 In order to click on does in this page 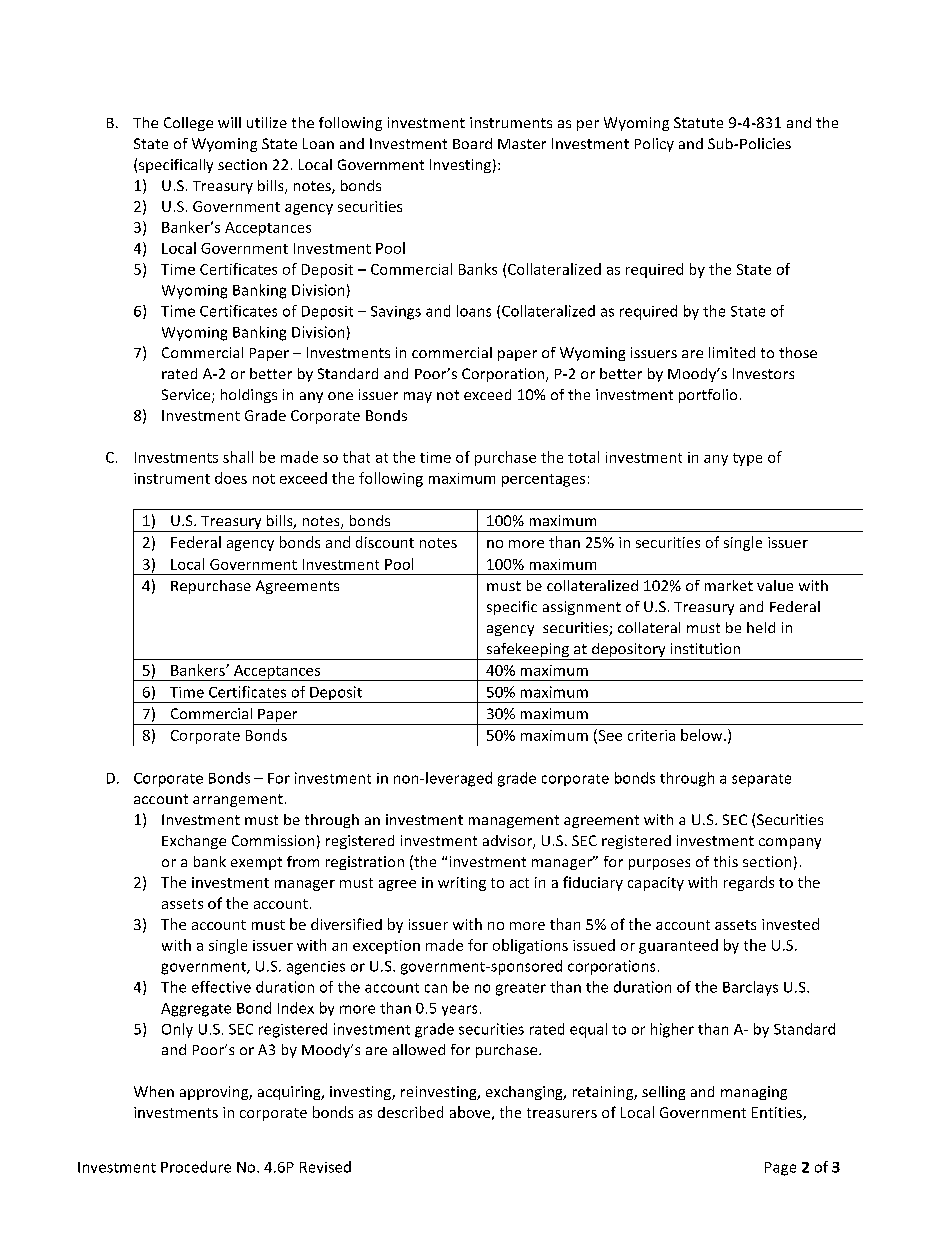, I will do `click(231, 478)`.
